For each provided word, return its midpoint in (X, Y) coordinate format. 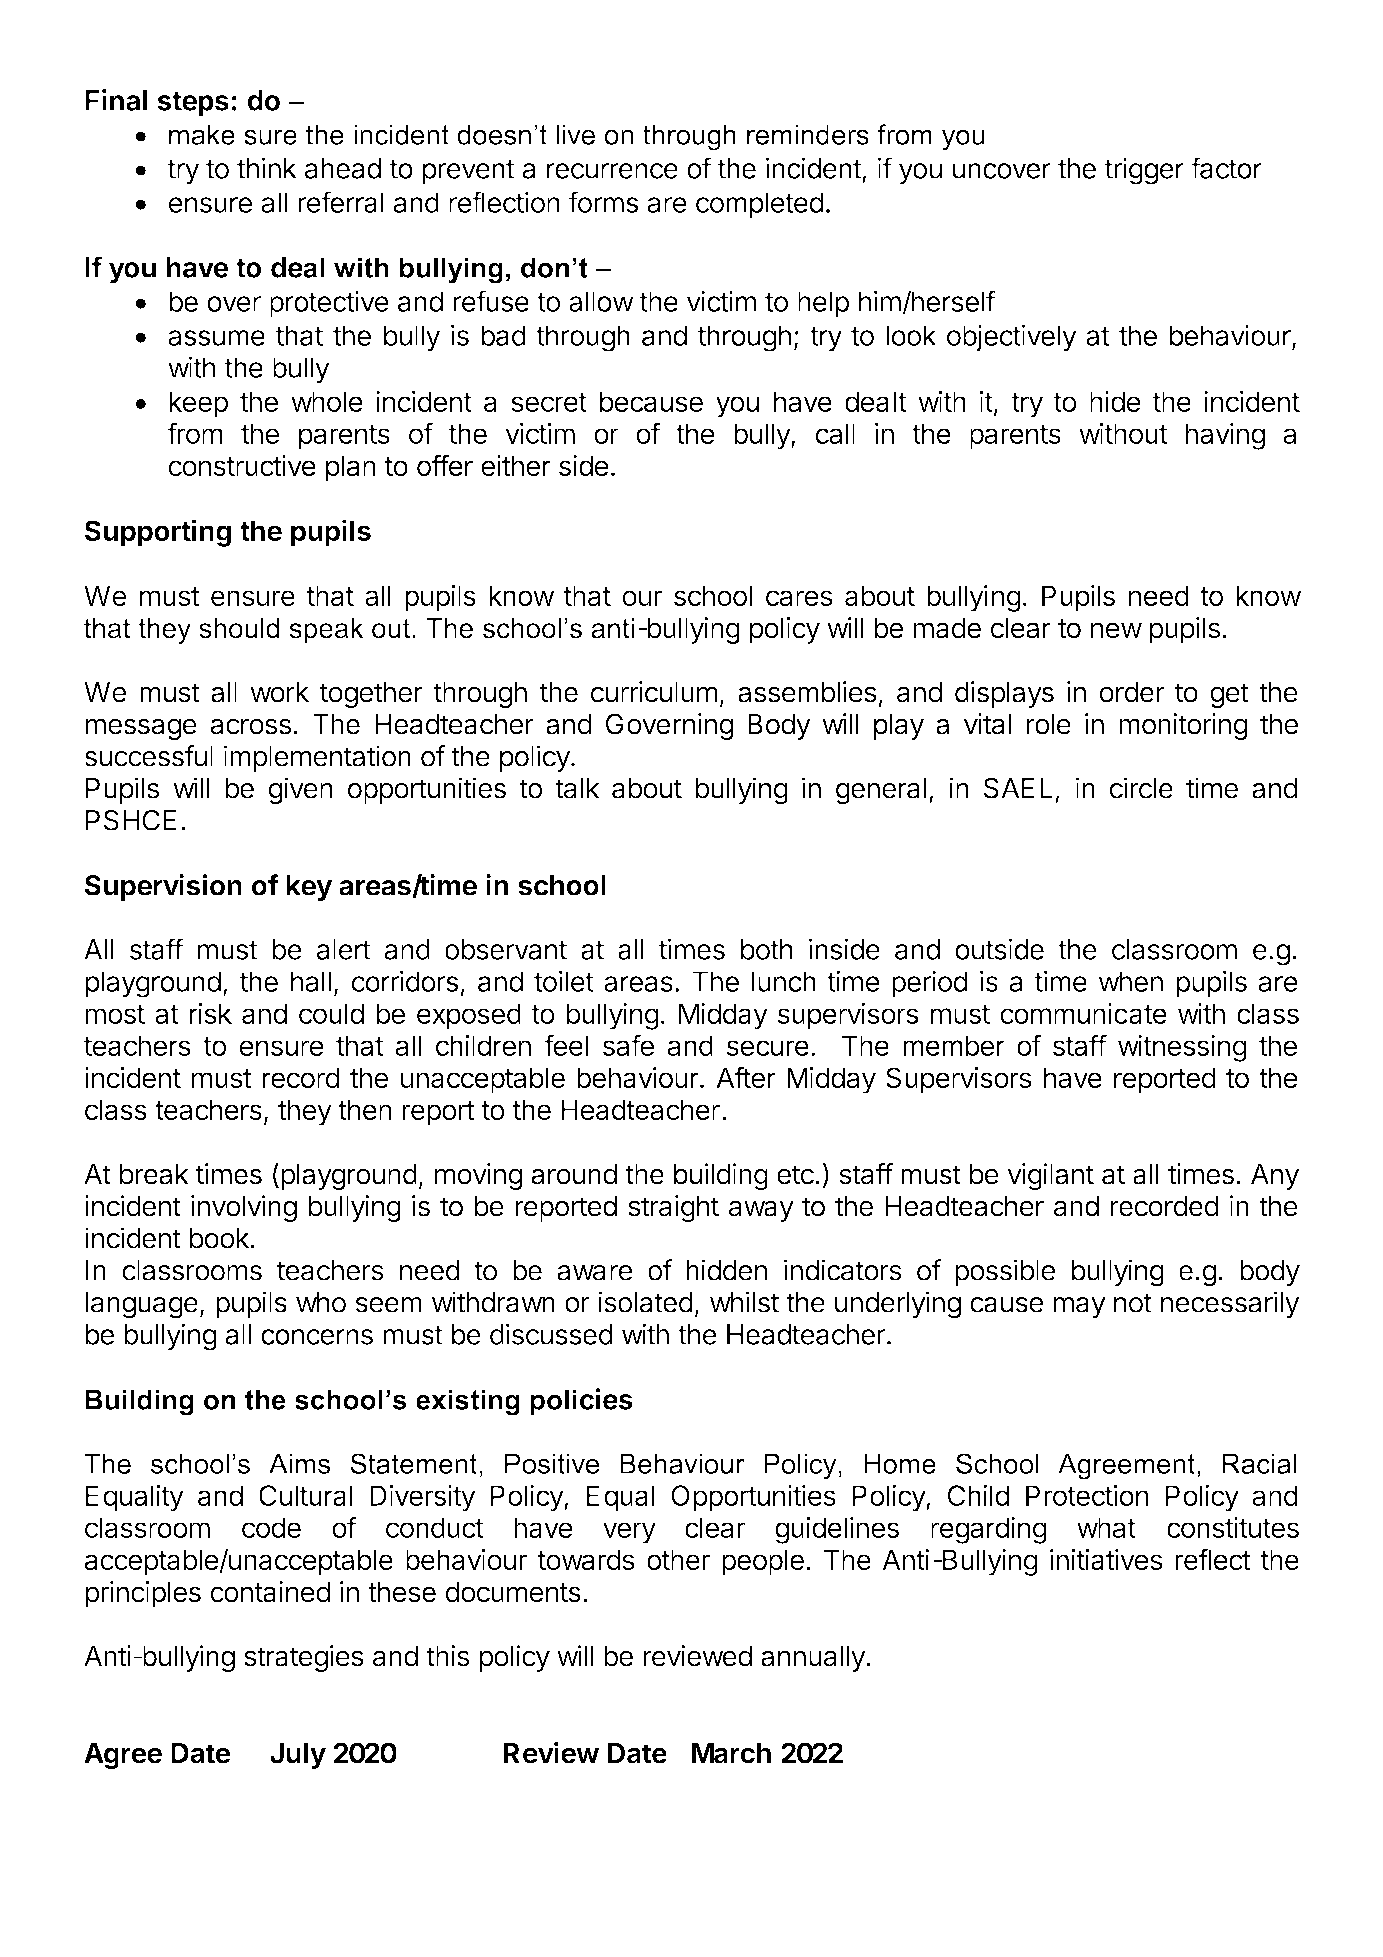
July (298, 1756)
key (309, 888)
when (1130, 981)
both (767, 949)
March (731, 1753)
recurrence (612, 171)
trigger (1144, 171)
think (267, 168)
